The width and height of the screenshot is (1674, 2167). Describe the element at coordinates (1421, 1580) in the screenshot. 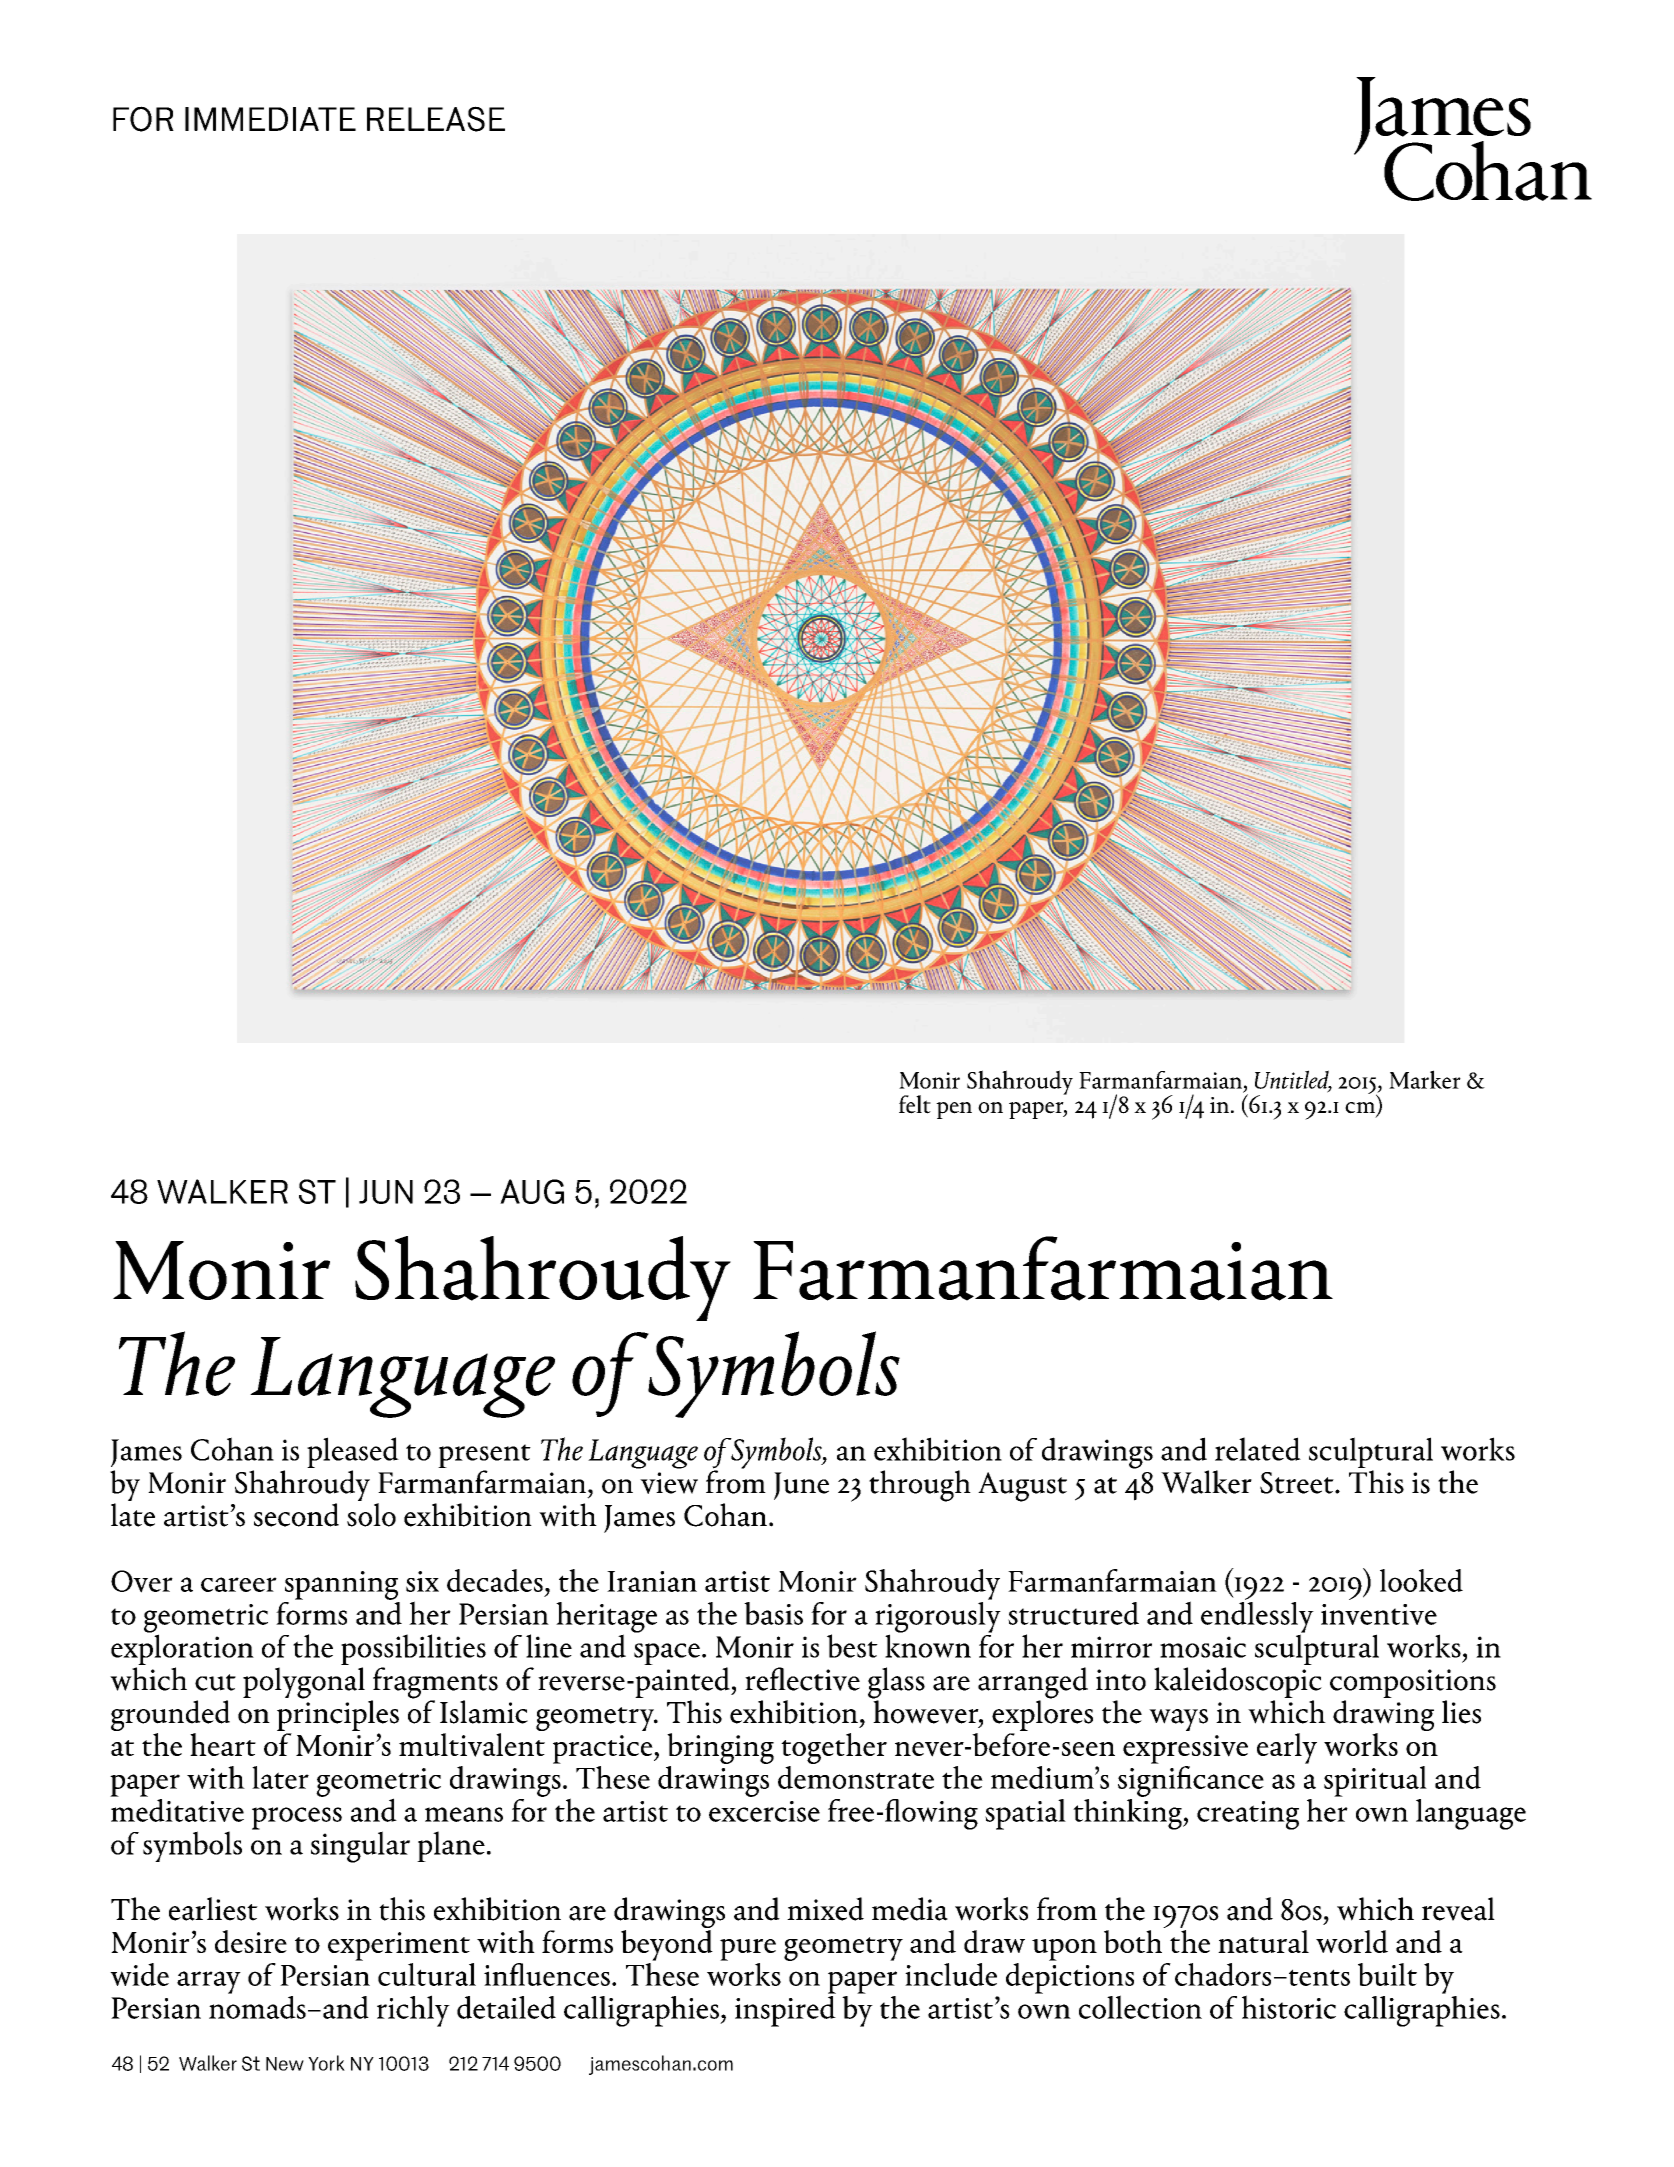

I see `looked` at that location.
